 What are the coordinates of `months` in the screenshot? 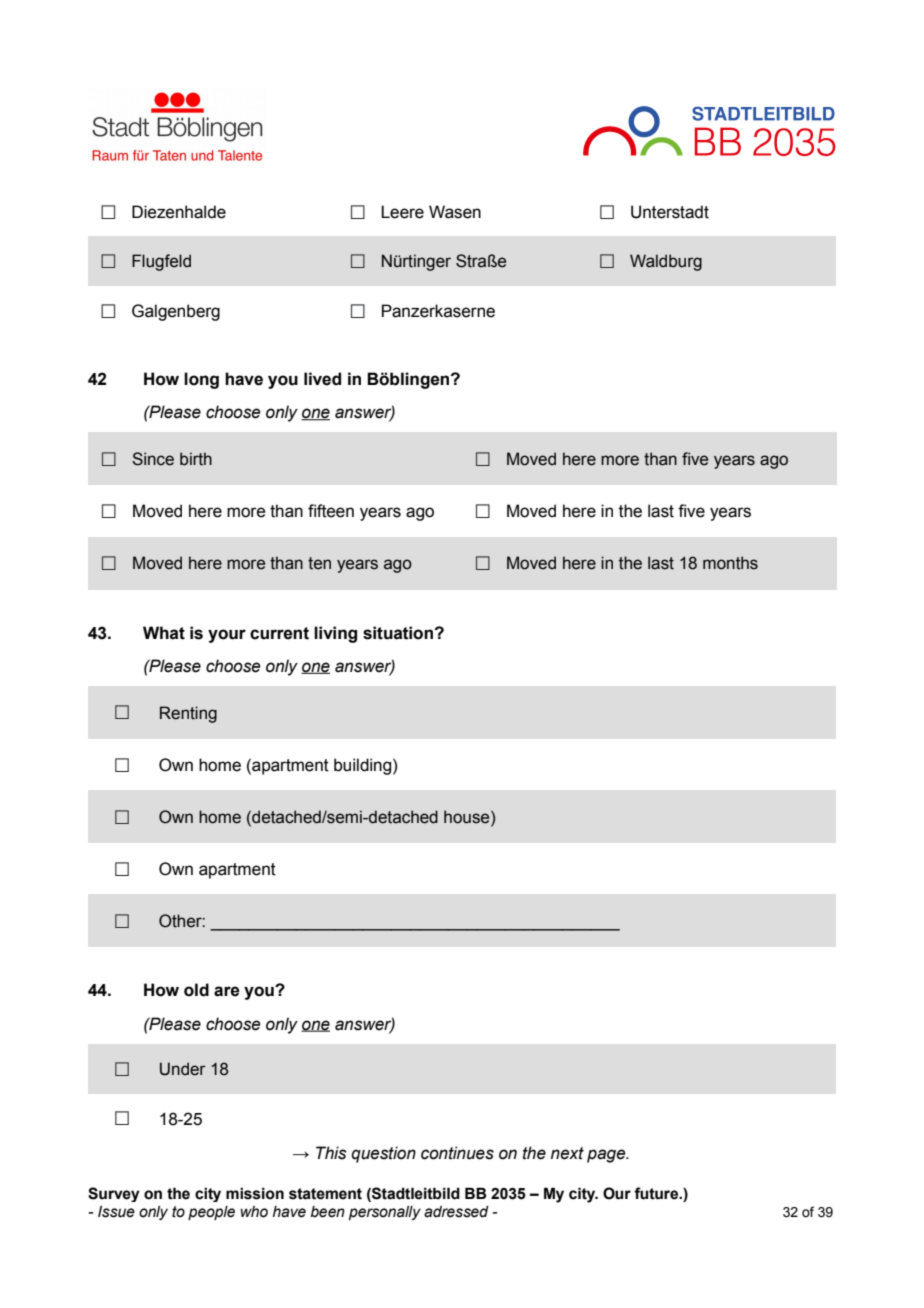 It's located at (730, 563).
